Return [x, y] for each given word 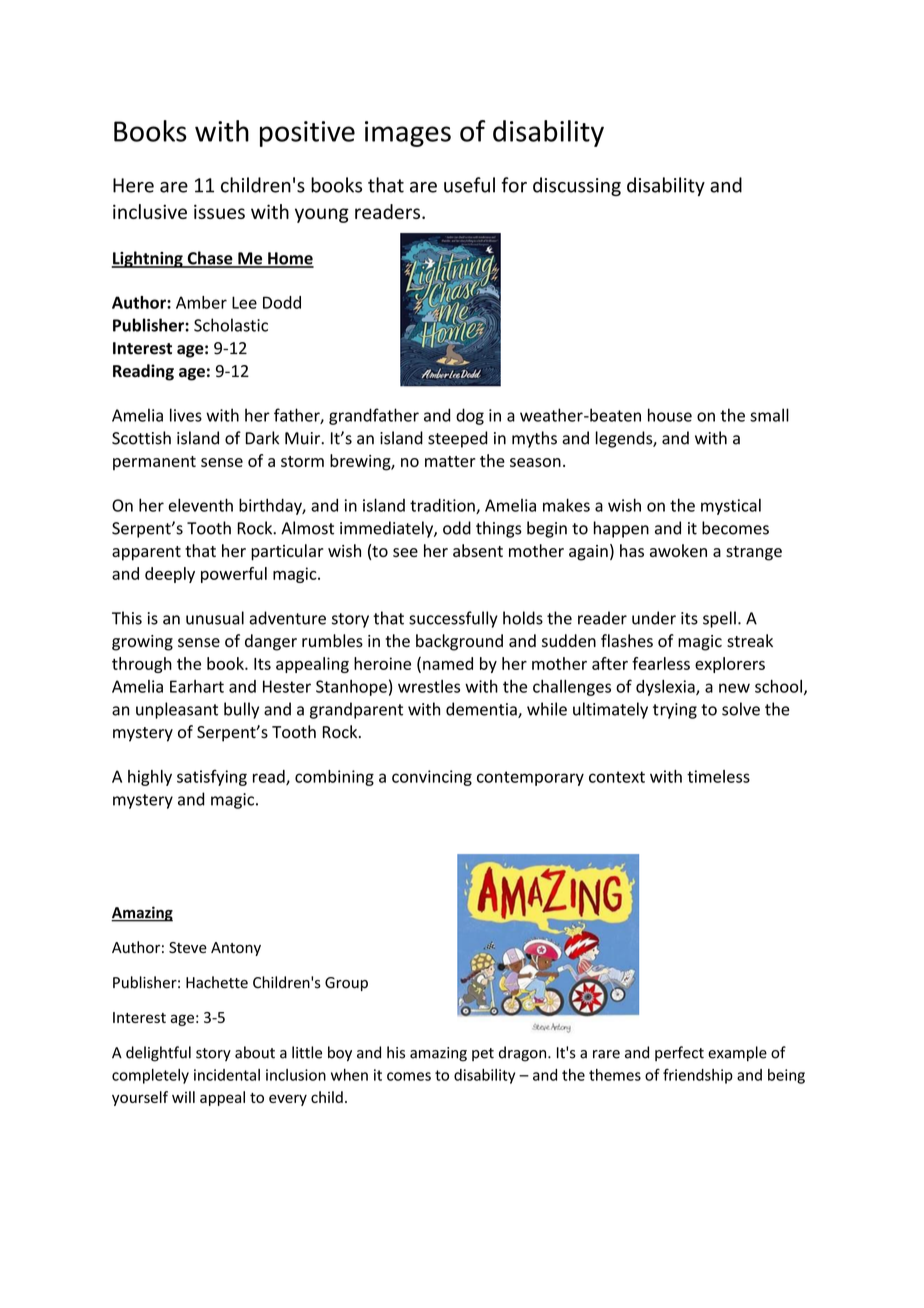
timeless [718, 776]
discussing [577, 186]
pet [483, 1054]
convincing [432, 778]
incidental [227, 1075]
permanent [154, 463]
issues [219, 211]
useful [469, 185]
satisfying [212, 777]
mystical [731, 506]
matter [450, 461]
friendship [698, 1076]
